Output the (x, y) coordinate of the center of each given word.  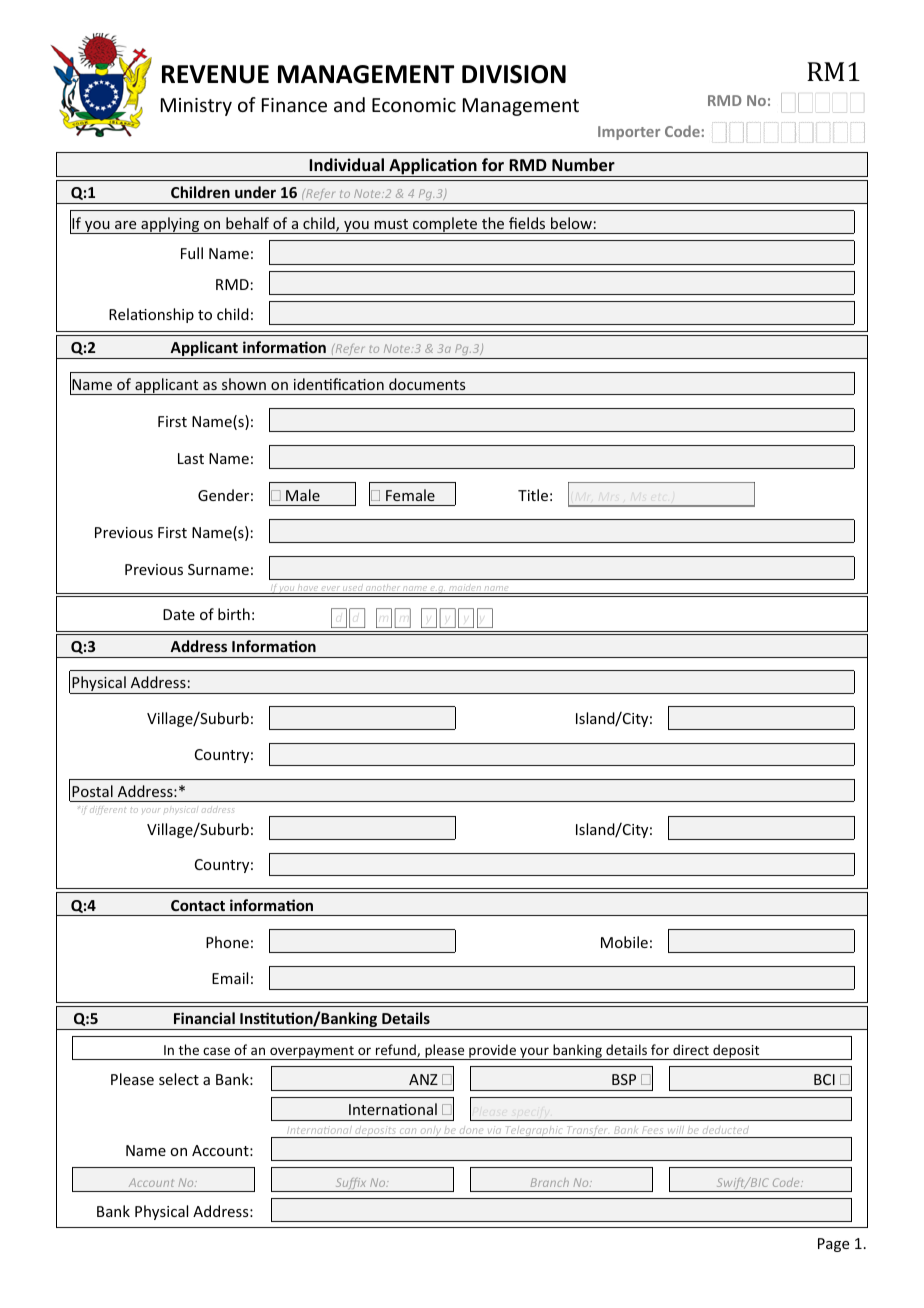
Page (833, 1245)
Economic (414, 105)
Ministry (196, 107)
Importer (629, 133)
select (179, 1079)
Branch (550, 1182)
